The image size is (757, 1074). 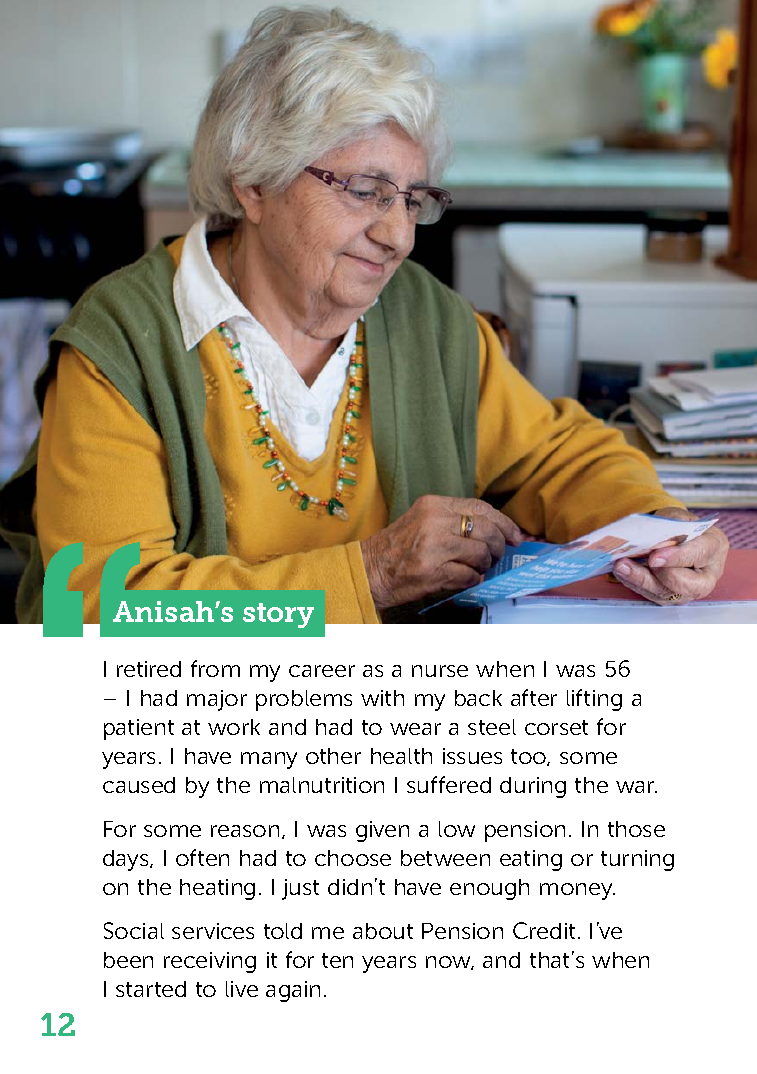 What do you see at coordinates (533, 787) in the screenshot?
I see `during` at bounding box center [533, 787].
